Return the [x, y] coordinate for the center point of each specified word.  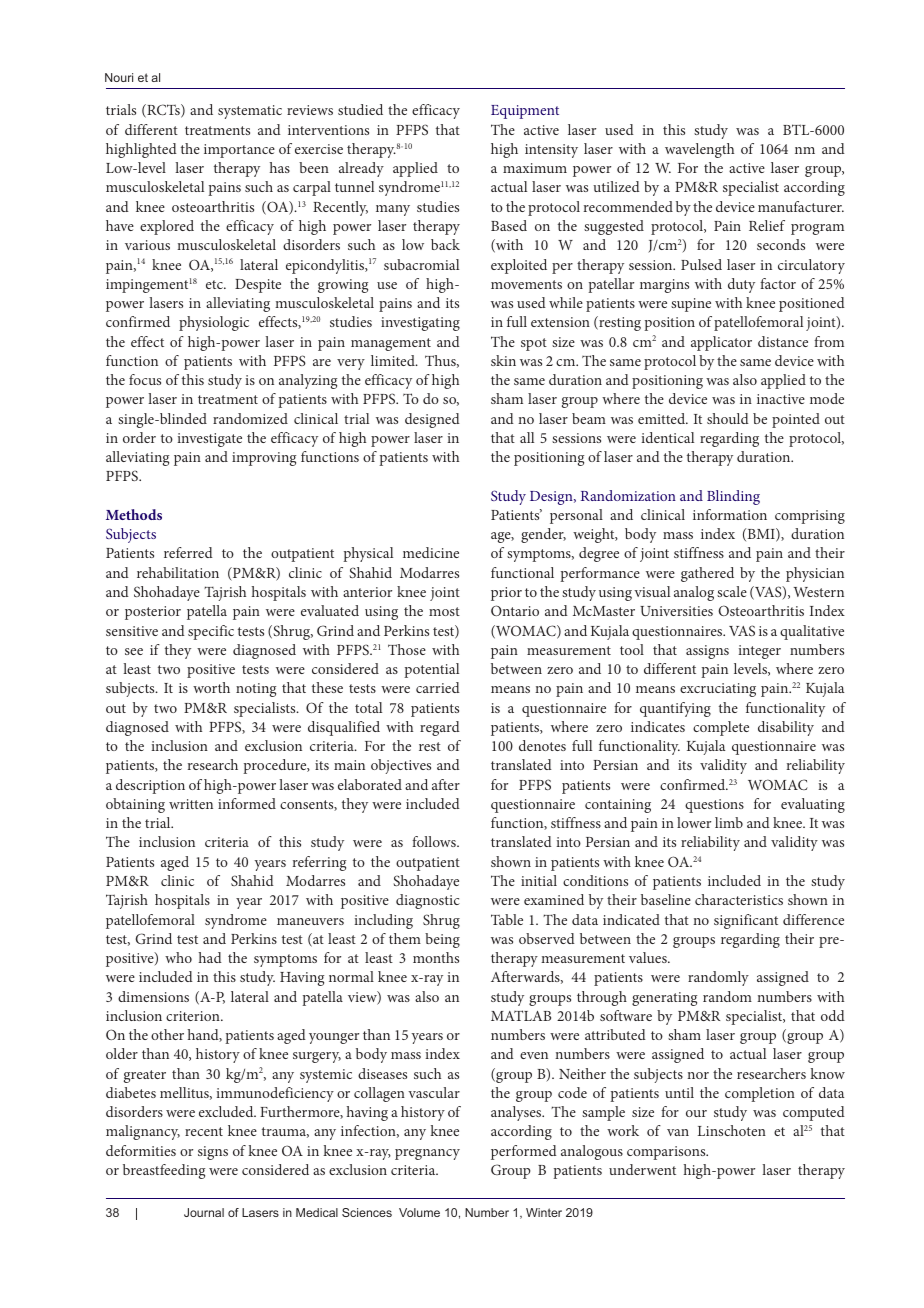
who [178, 957]
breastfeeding [164, 1171]
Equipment [525, 112]
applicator [721, 343]
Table [507, 919]
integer [759, 652]
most [444, 611]
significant [746, 921]
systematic [250, 112]
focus [145, 379]
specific [211, 632]
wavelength [699, 150]
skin [503, 360]
